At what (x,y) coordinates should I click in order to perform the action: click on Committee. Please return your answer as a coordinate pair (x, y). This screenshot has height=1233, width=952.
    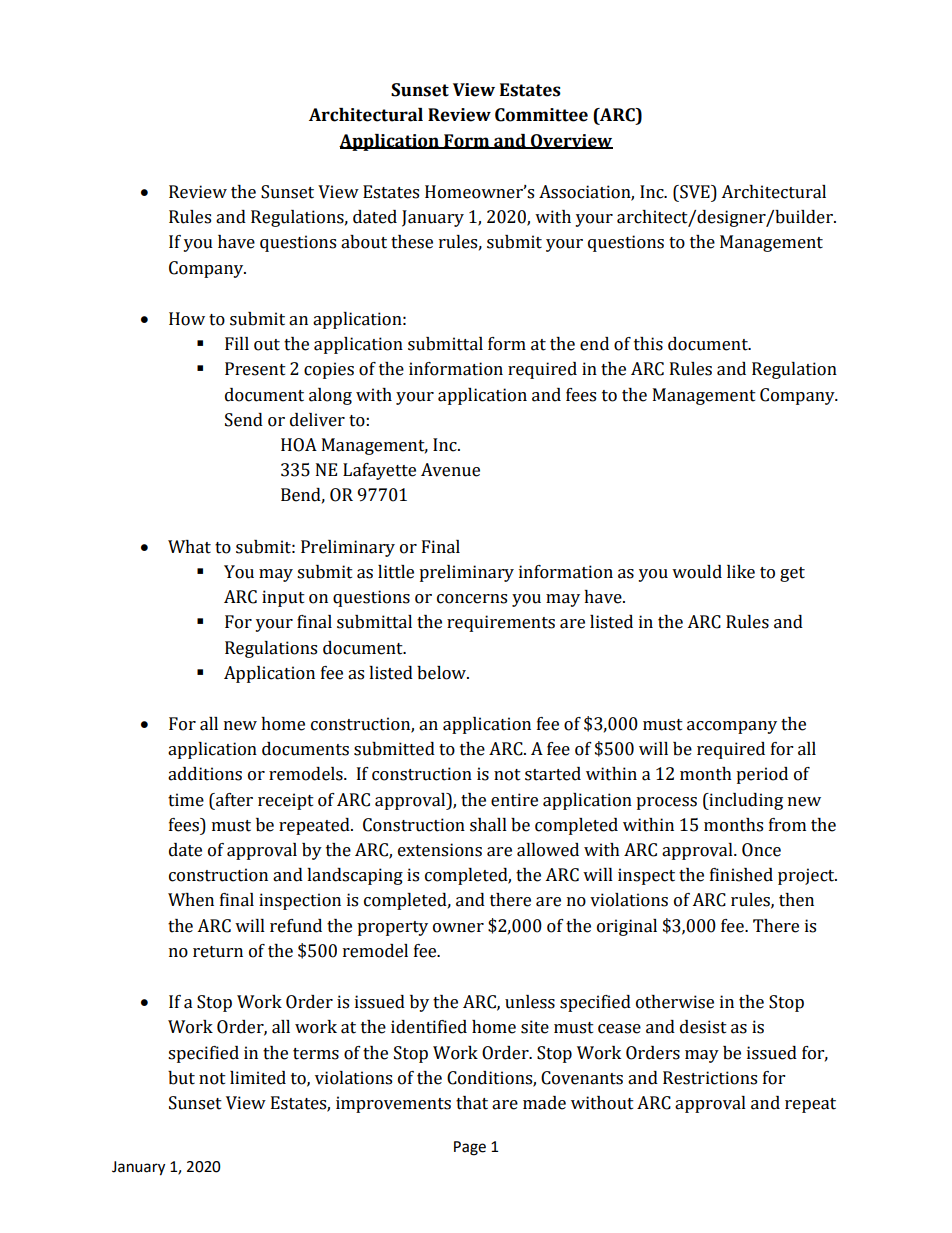
    Looking at the image, I should click on (541, 115).
